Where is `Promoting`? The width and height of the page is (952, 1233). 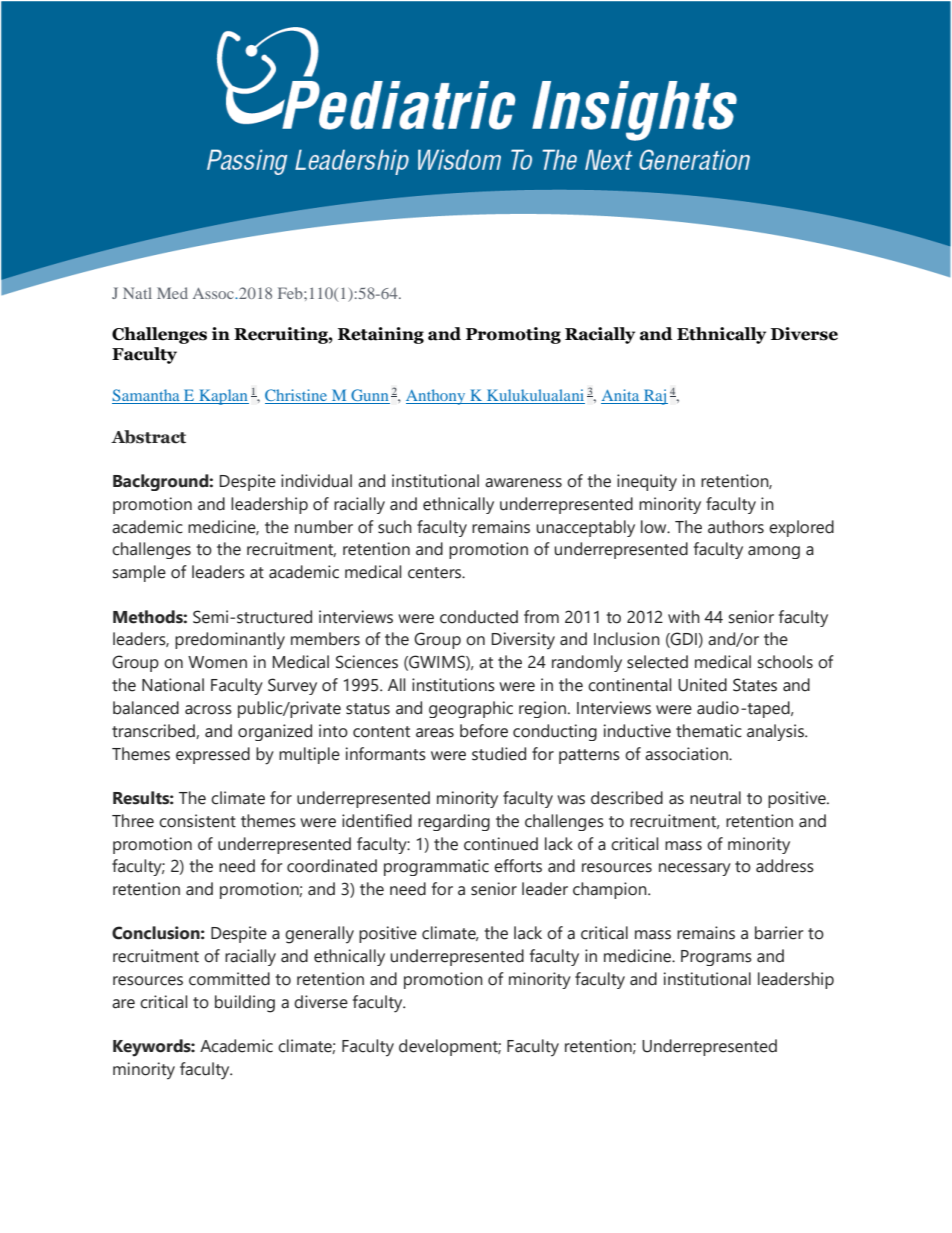 Promoting is located at coordinates (513, 335).
